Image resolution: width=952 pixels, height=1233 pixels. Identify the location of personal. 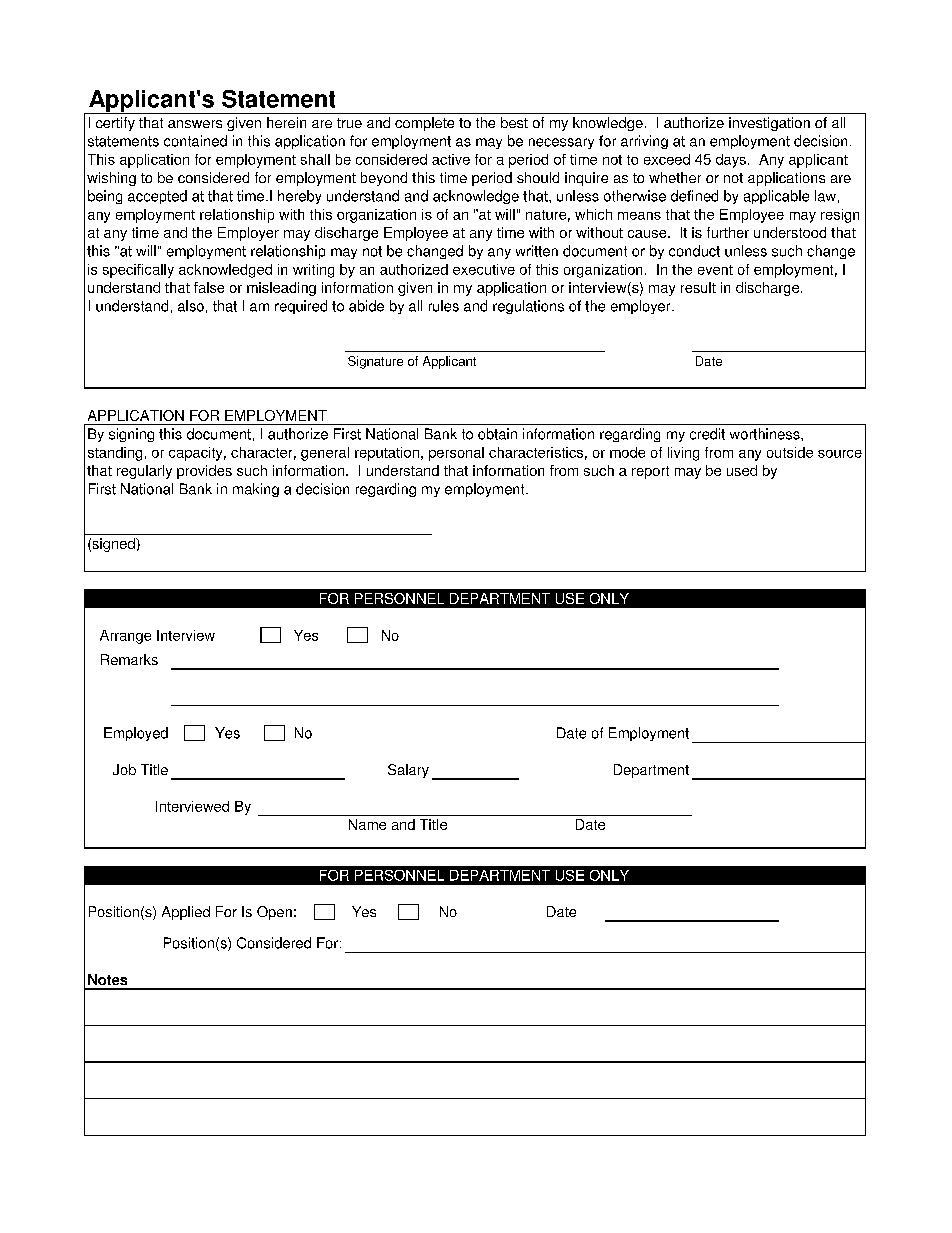
(456, 454).
